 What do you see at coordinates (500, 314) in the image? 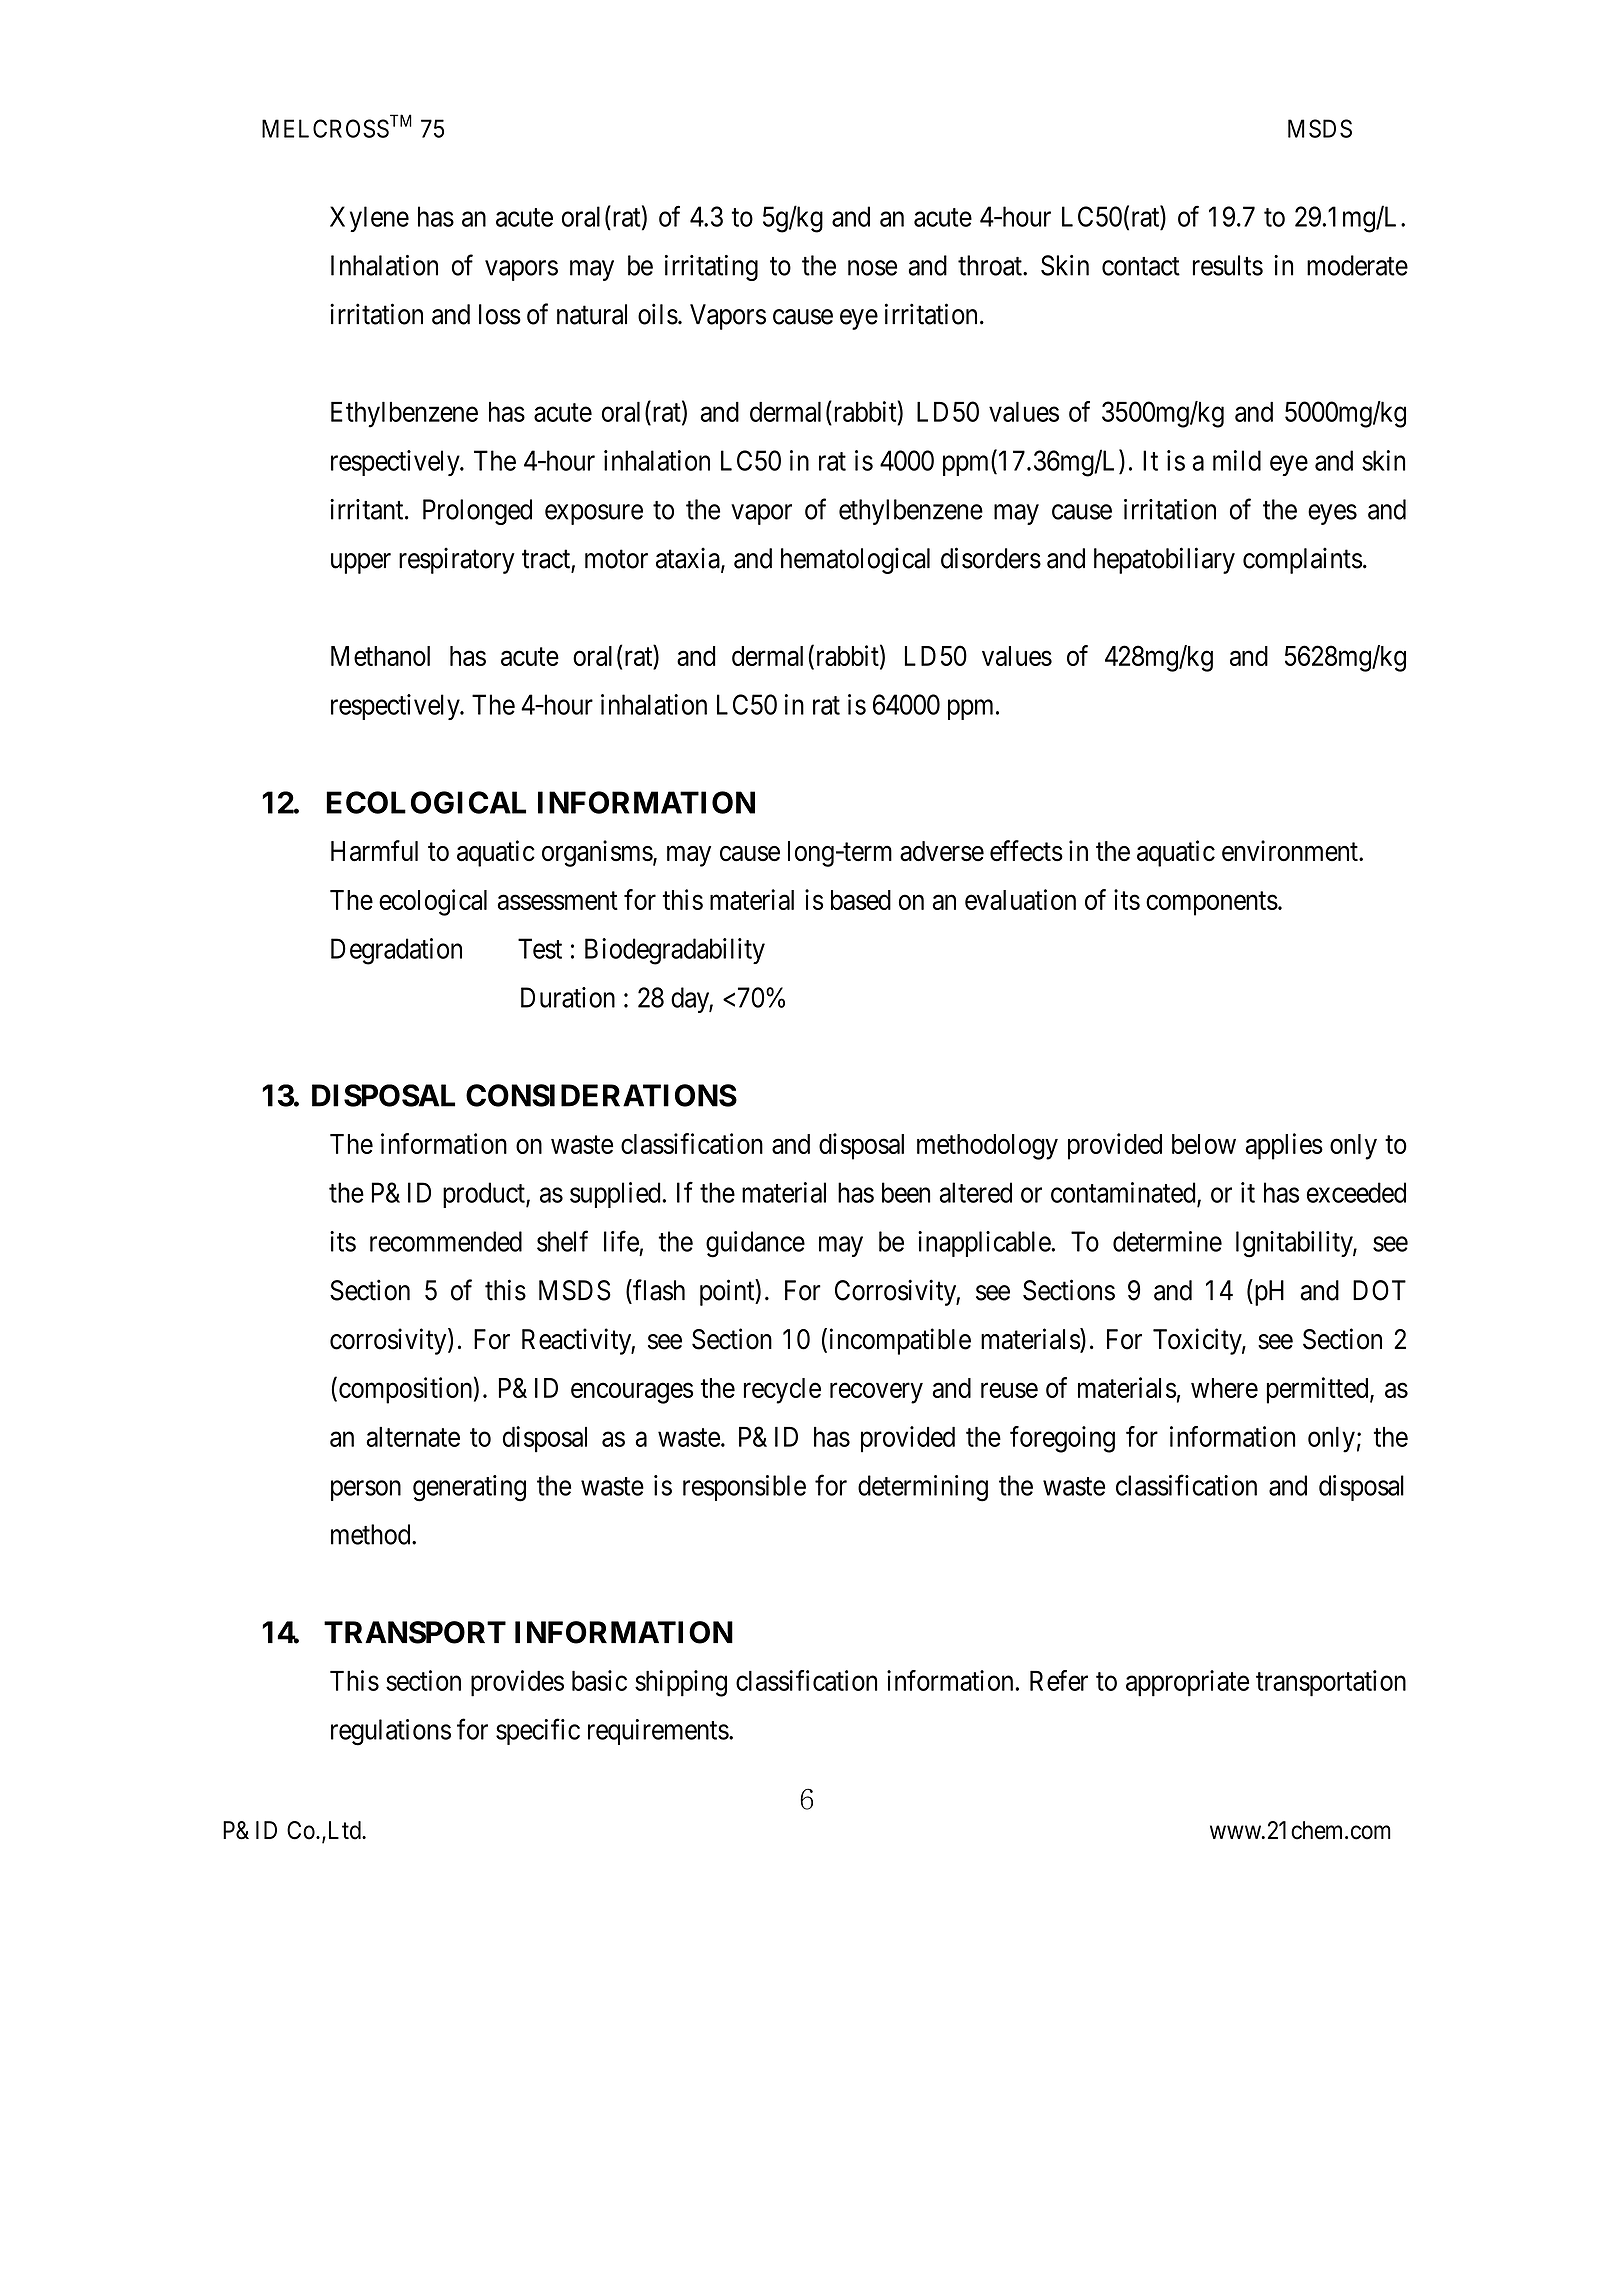
I see `loss` at bounding box center [500, 314].
